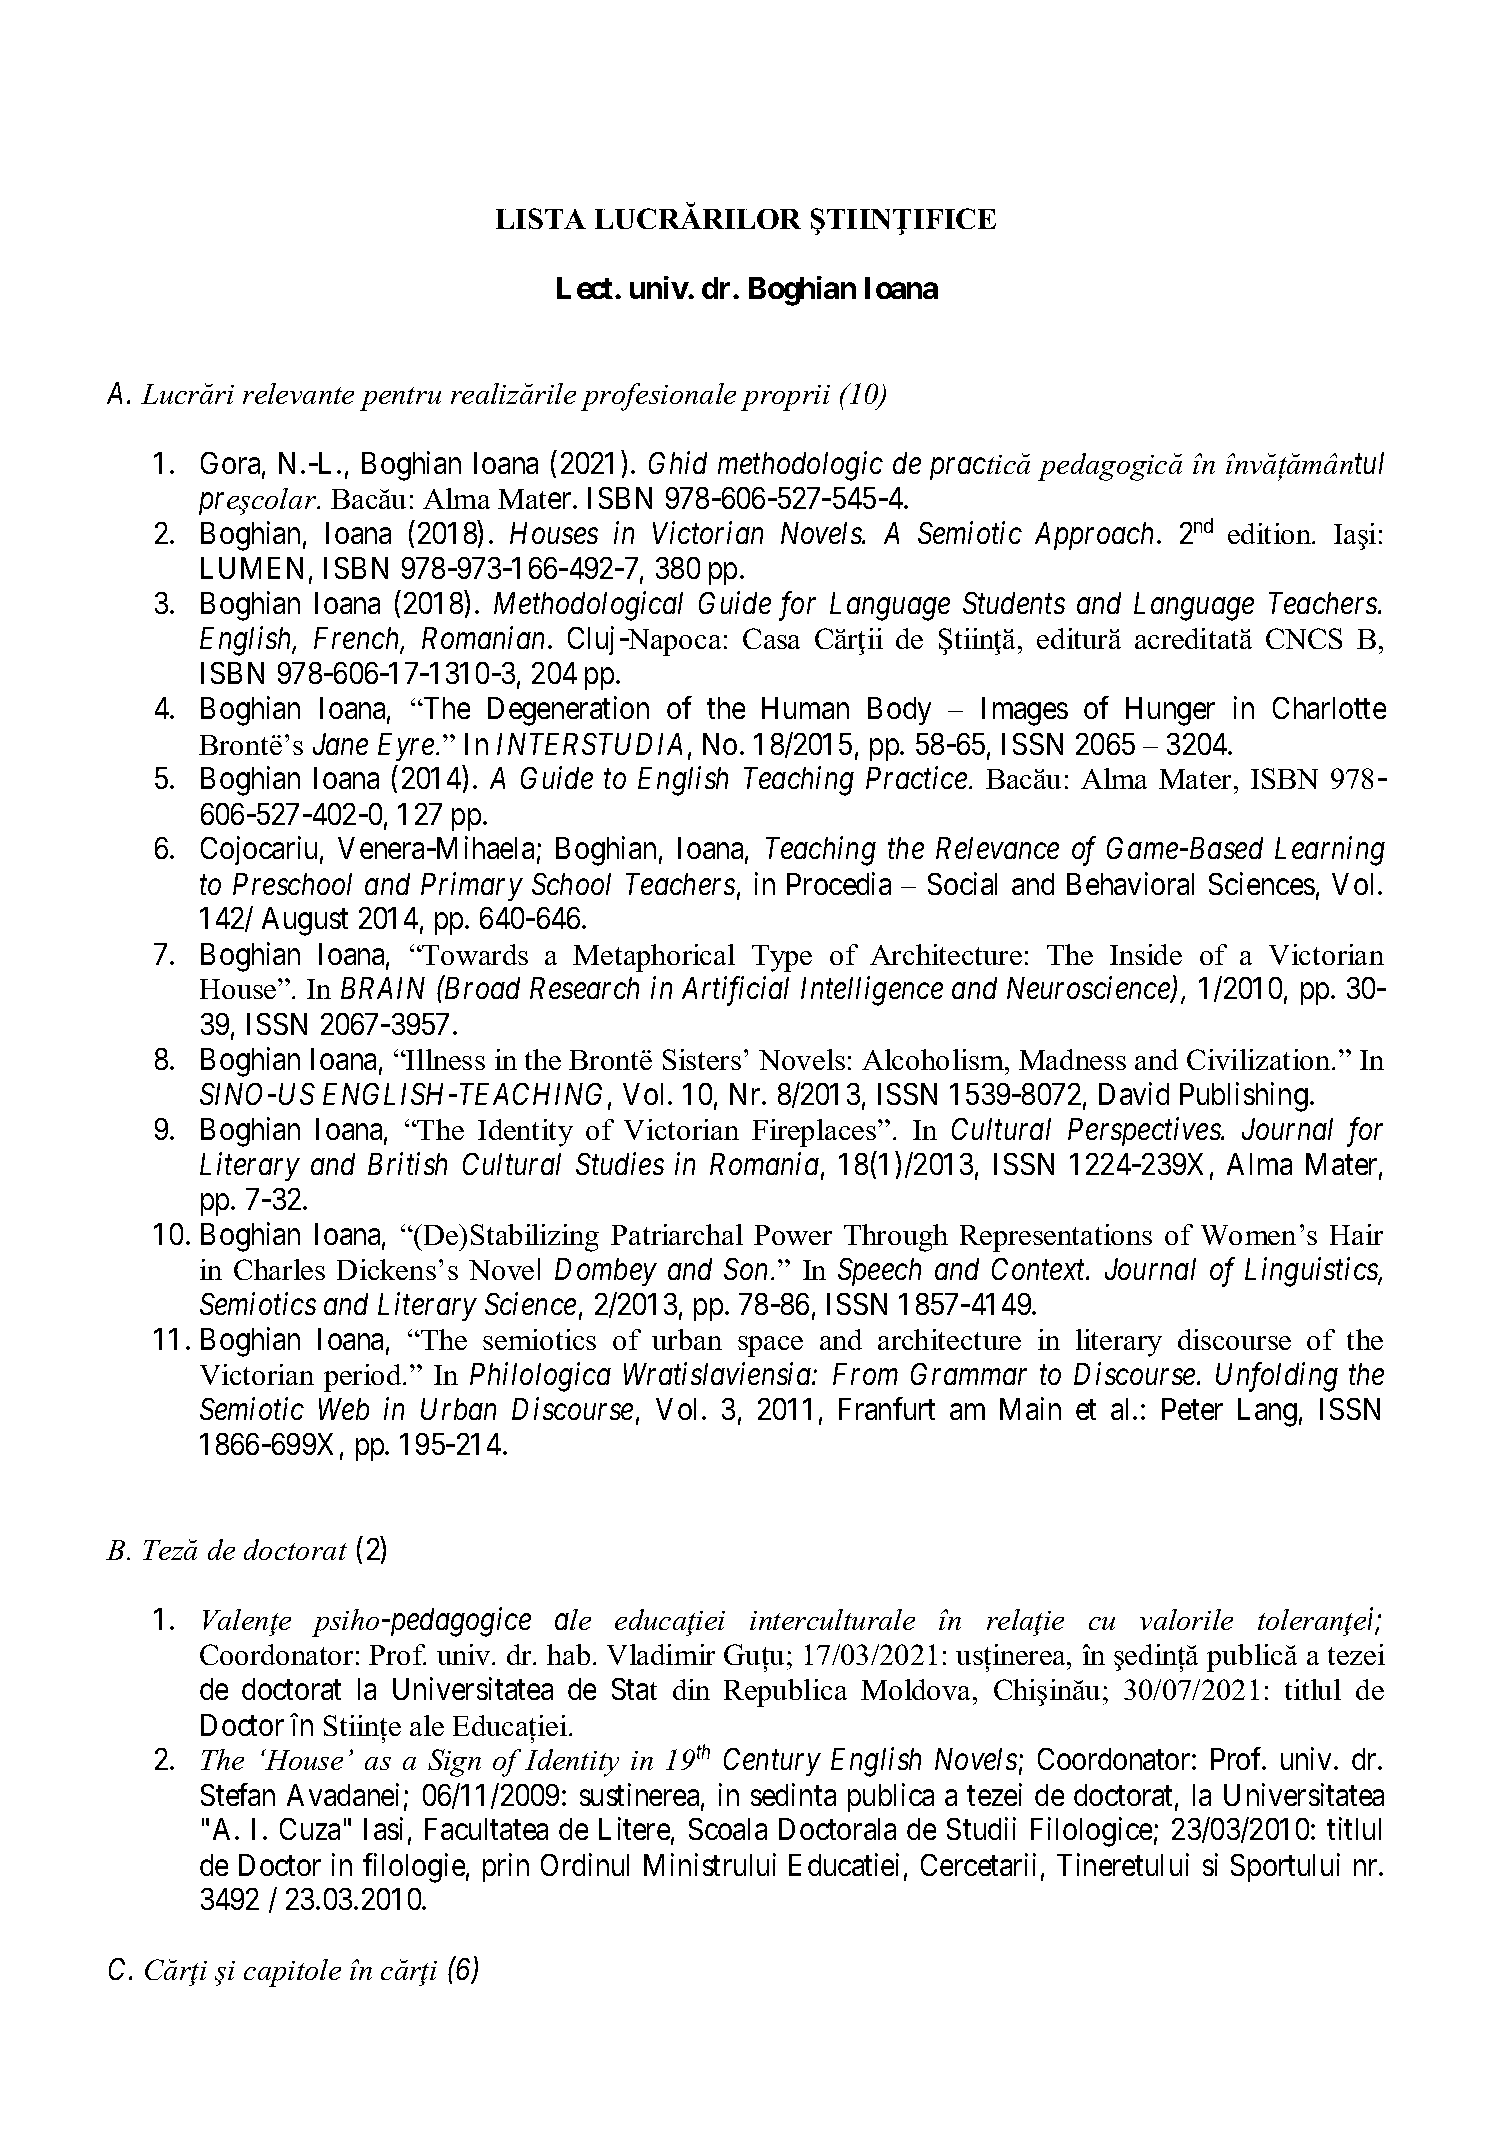  Describe the element at coordinates (383, 988) in the screenshot. I see `BRAIN` at that location.
